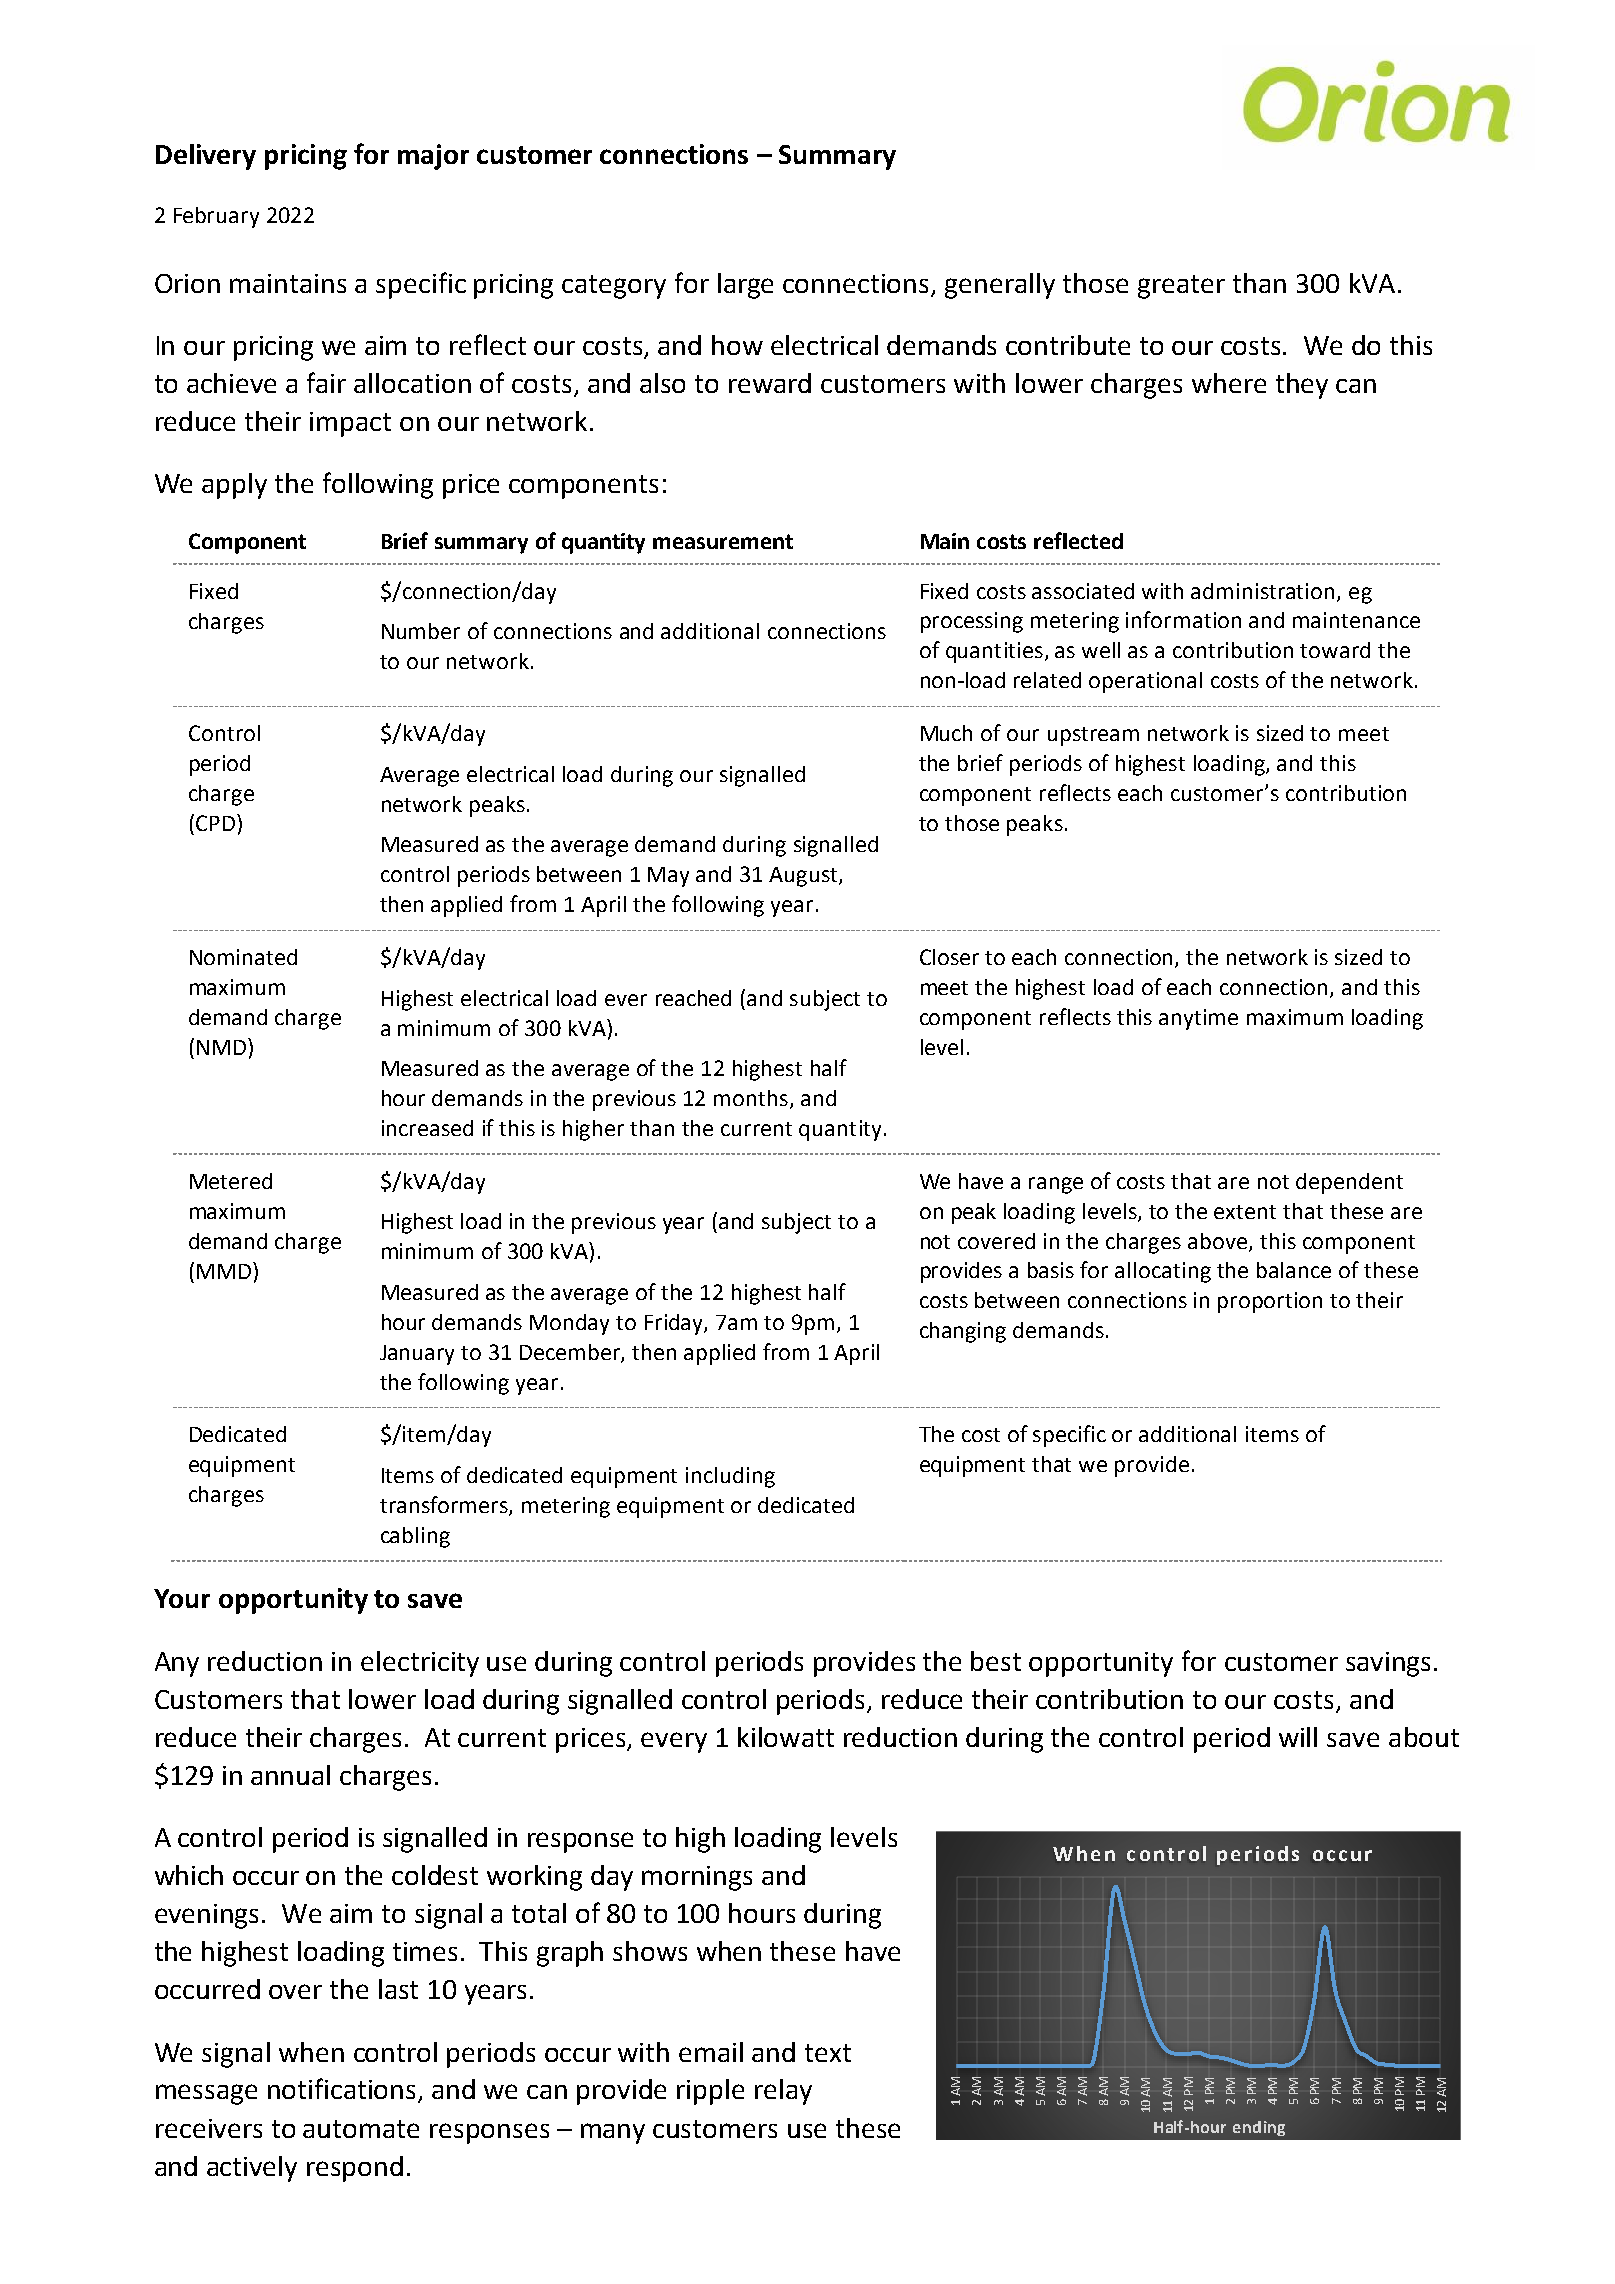  I want to click on large, so click(745, 286).
